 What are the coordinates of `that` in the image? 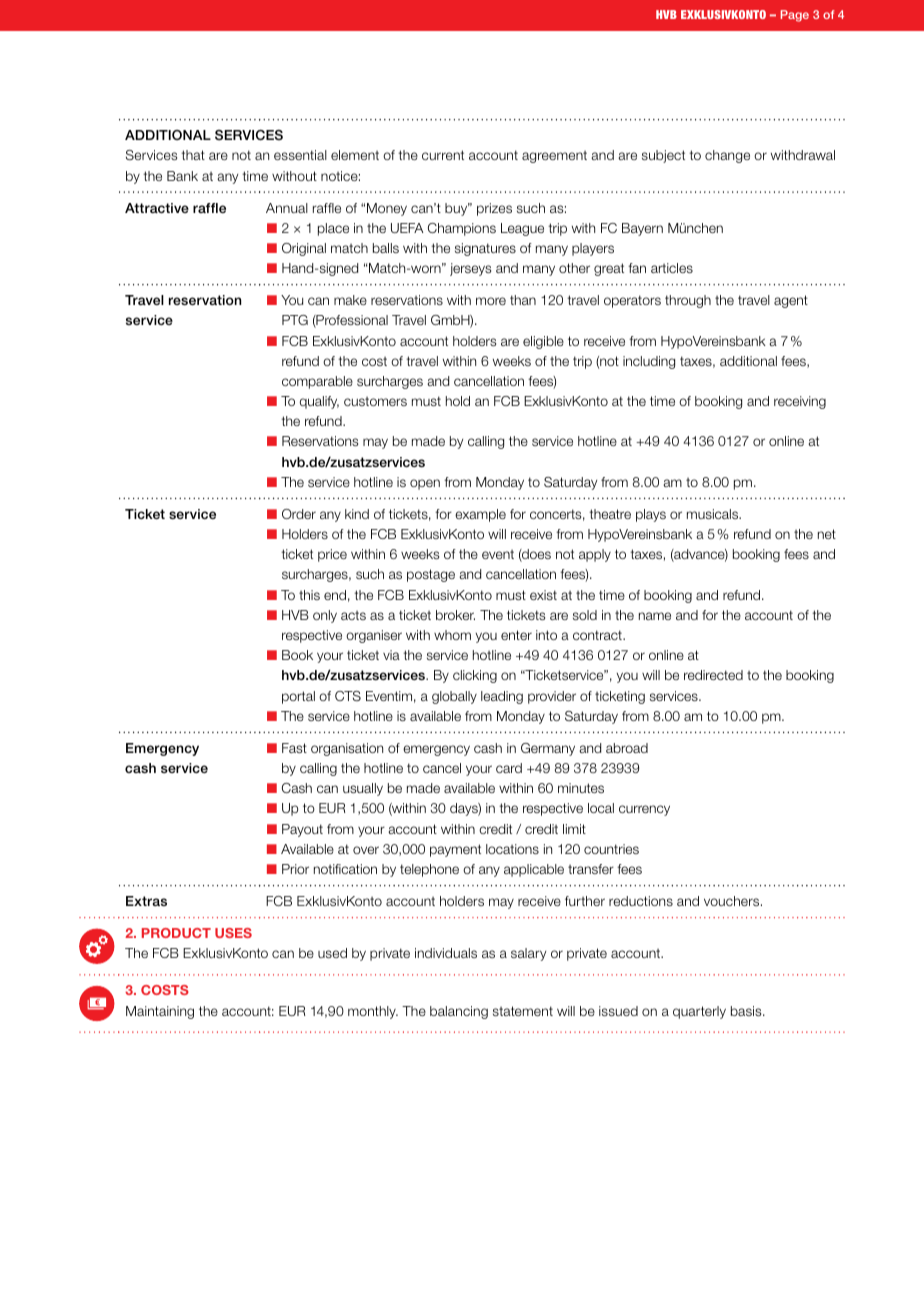 It's located at (193, 155).
